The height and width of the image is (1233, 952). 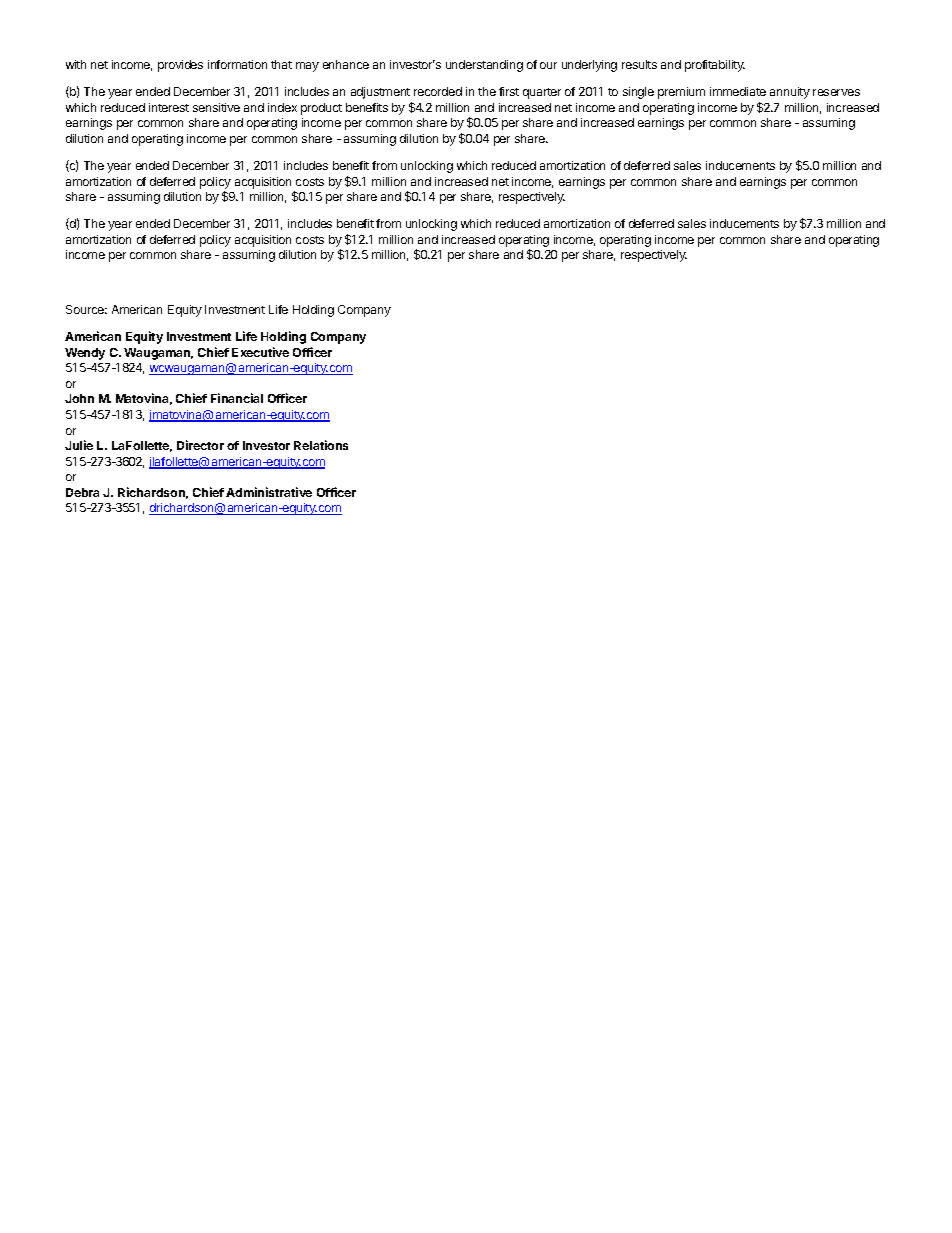 What do you see at coordinates (715, 66) in the image?
I see `profitability` at bounding box center [715, 66].
